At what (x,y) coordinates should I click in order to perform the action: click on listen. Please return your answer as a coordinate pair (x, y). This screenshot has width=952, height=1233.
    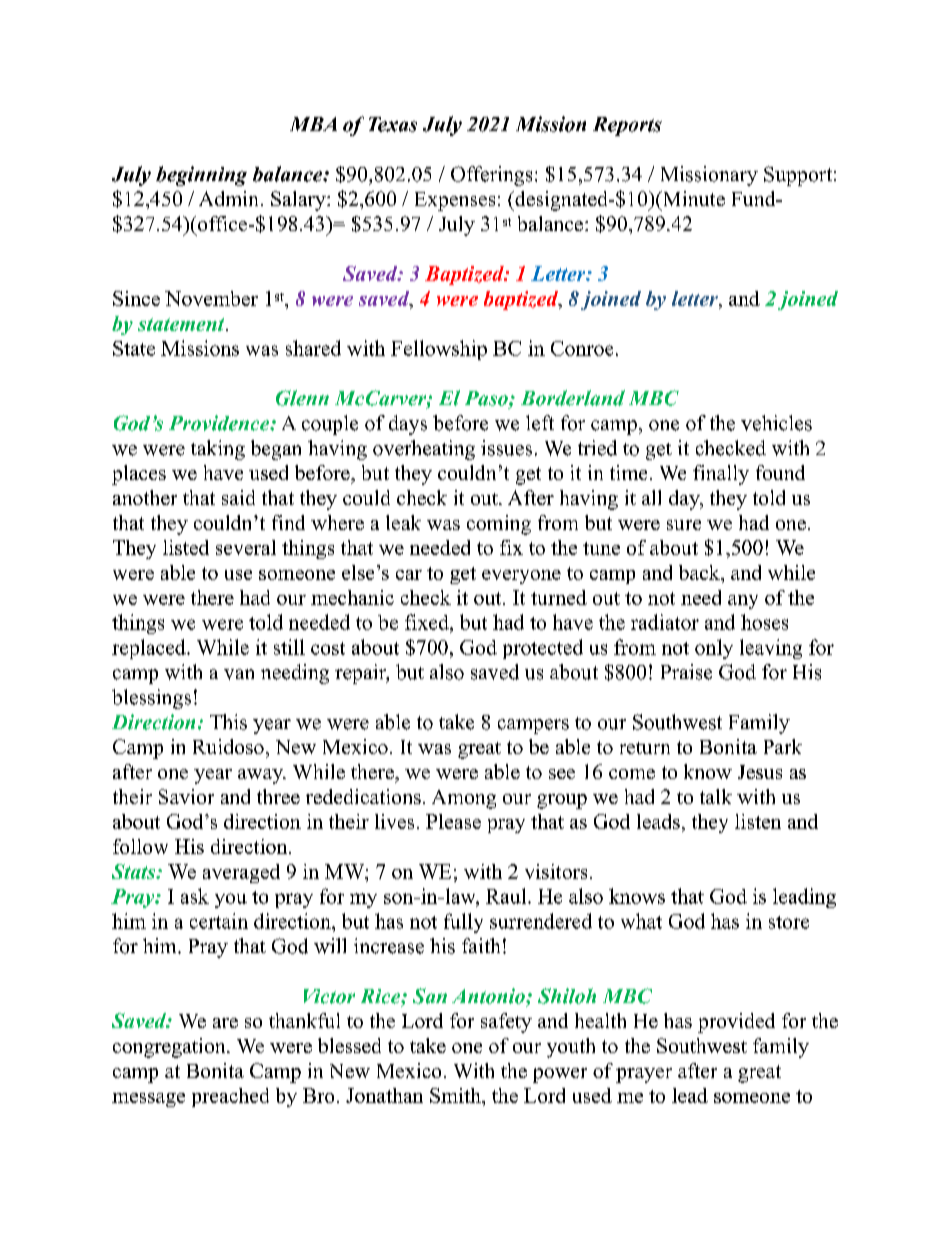
    Looking at the image, I should click on (758, 821).
